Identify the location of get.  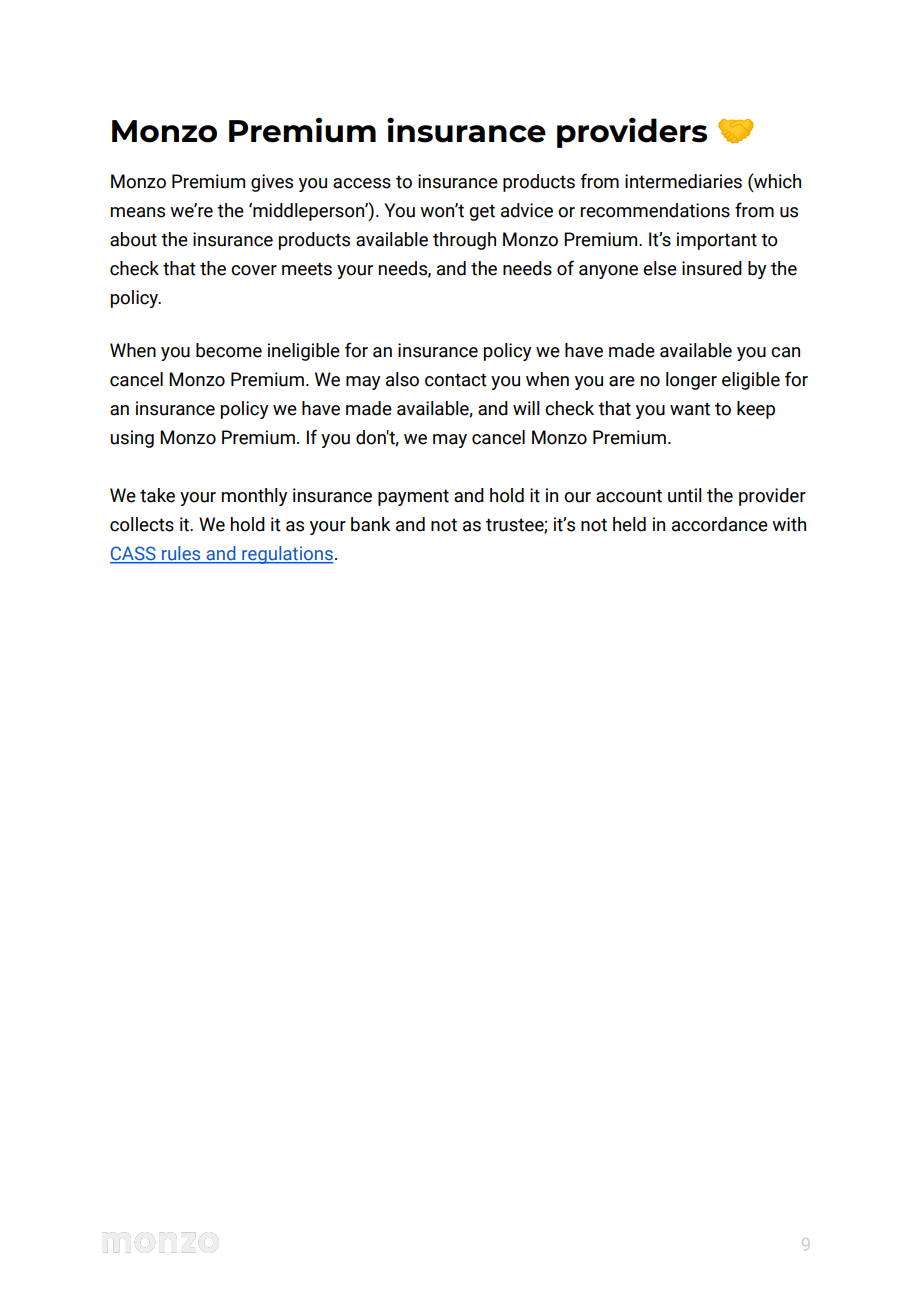
(482, 212).
